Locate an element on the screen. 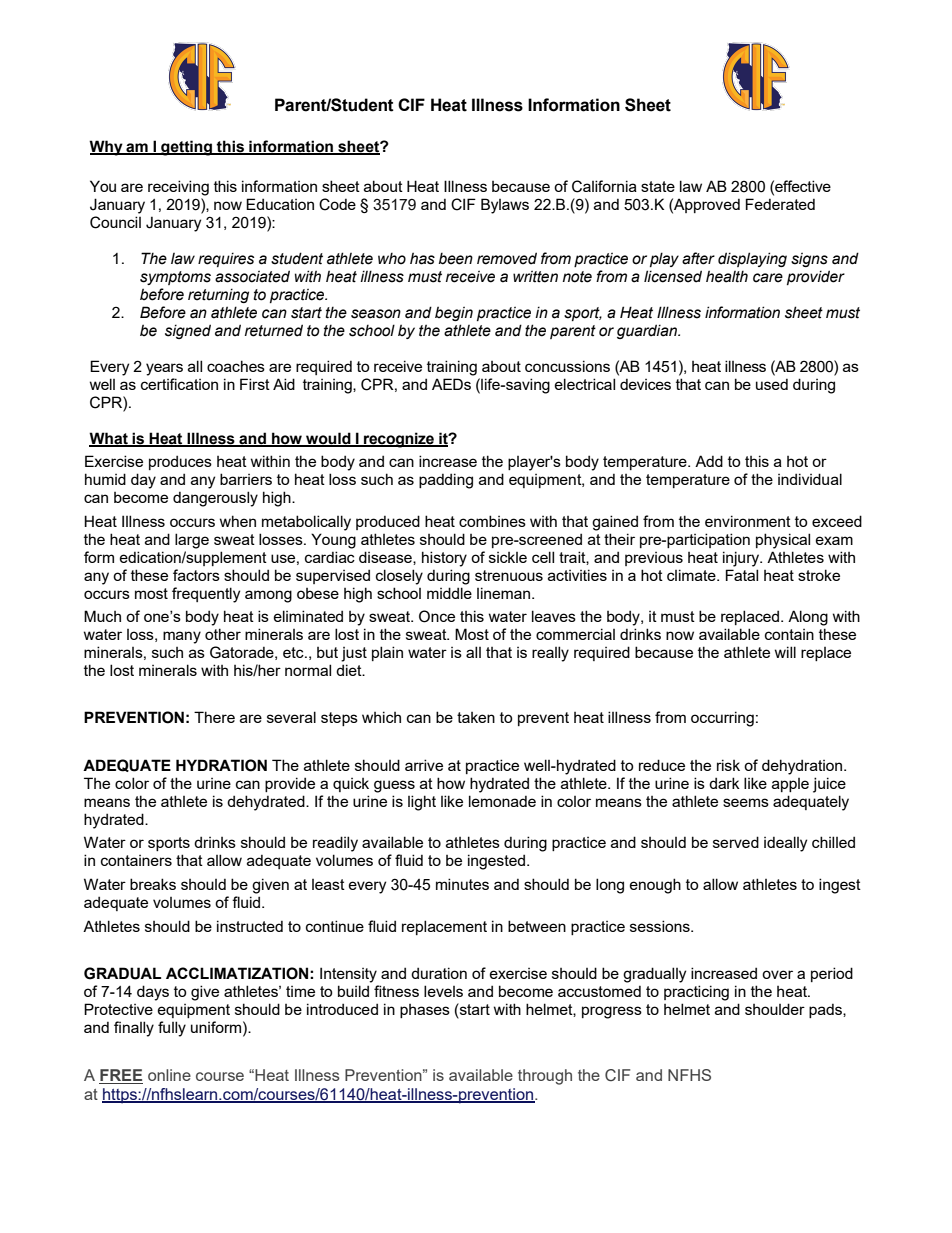  Bylaws is located at coordinates (505, 206).
